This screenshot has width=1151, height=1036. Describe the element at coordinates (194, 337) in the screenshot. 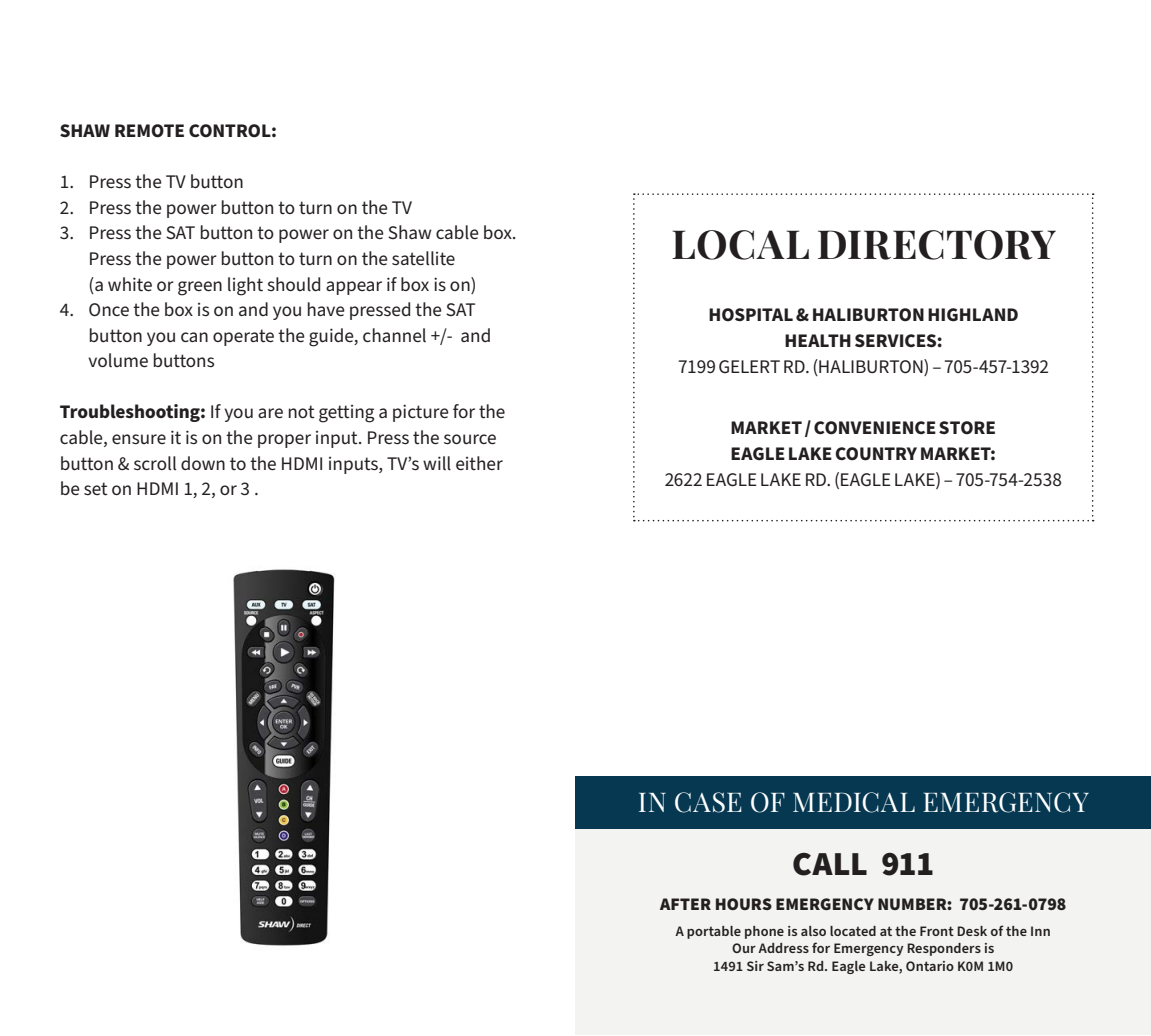

I see `can` at that location.
